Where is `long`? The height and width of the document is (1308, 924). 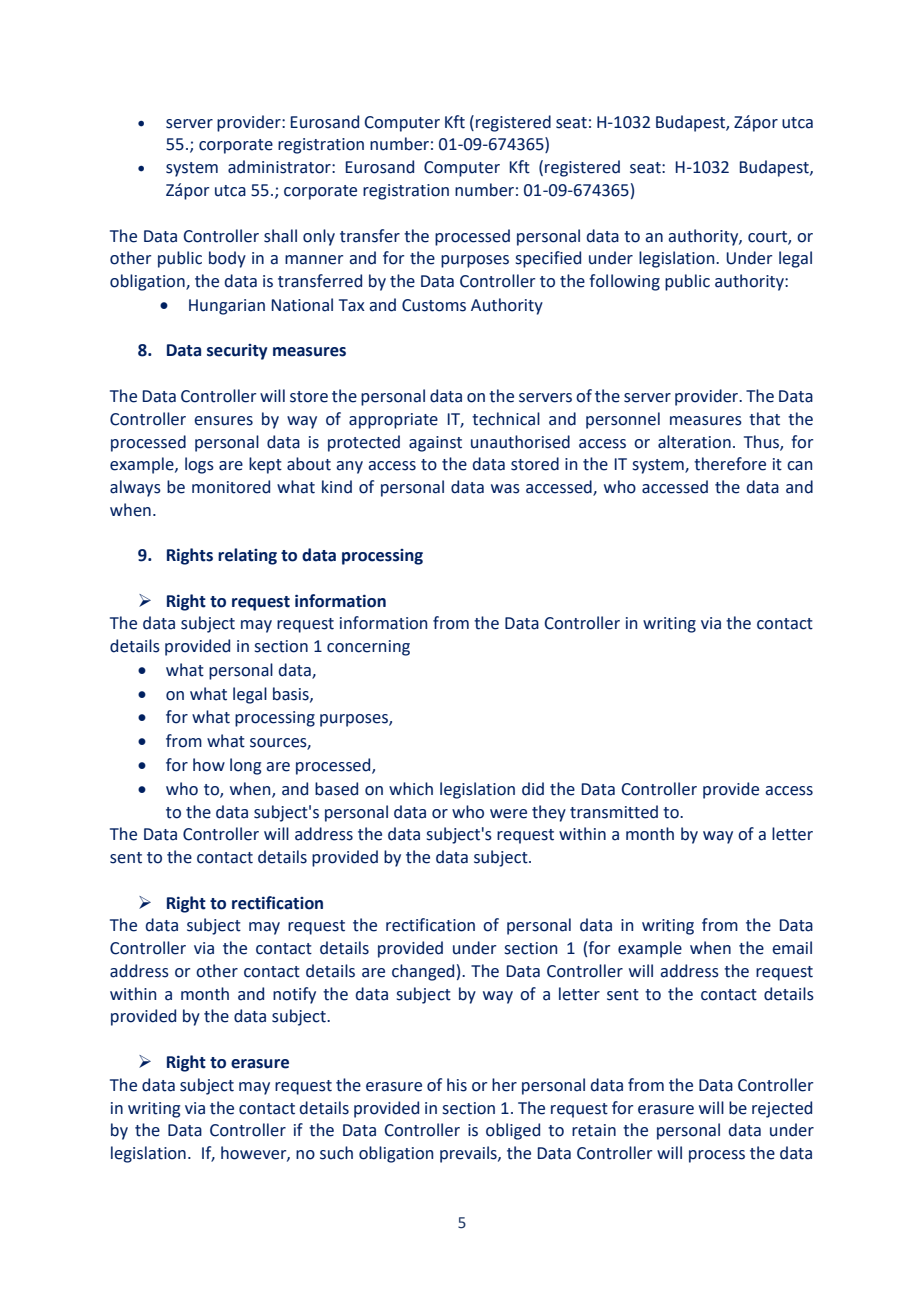 long is located at coordinates (245, 766).
